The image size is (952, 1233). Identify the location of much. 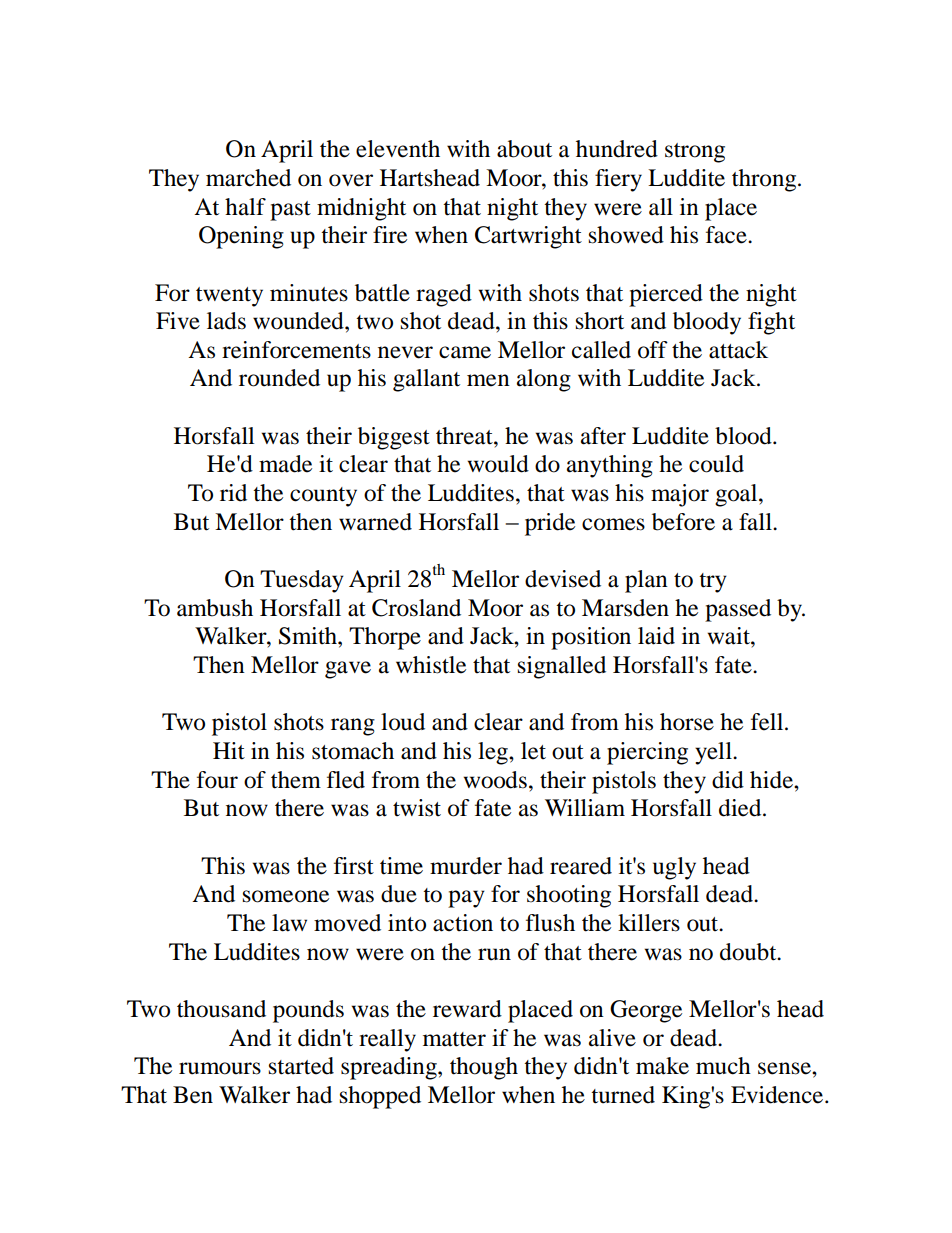
(723, 1066).
